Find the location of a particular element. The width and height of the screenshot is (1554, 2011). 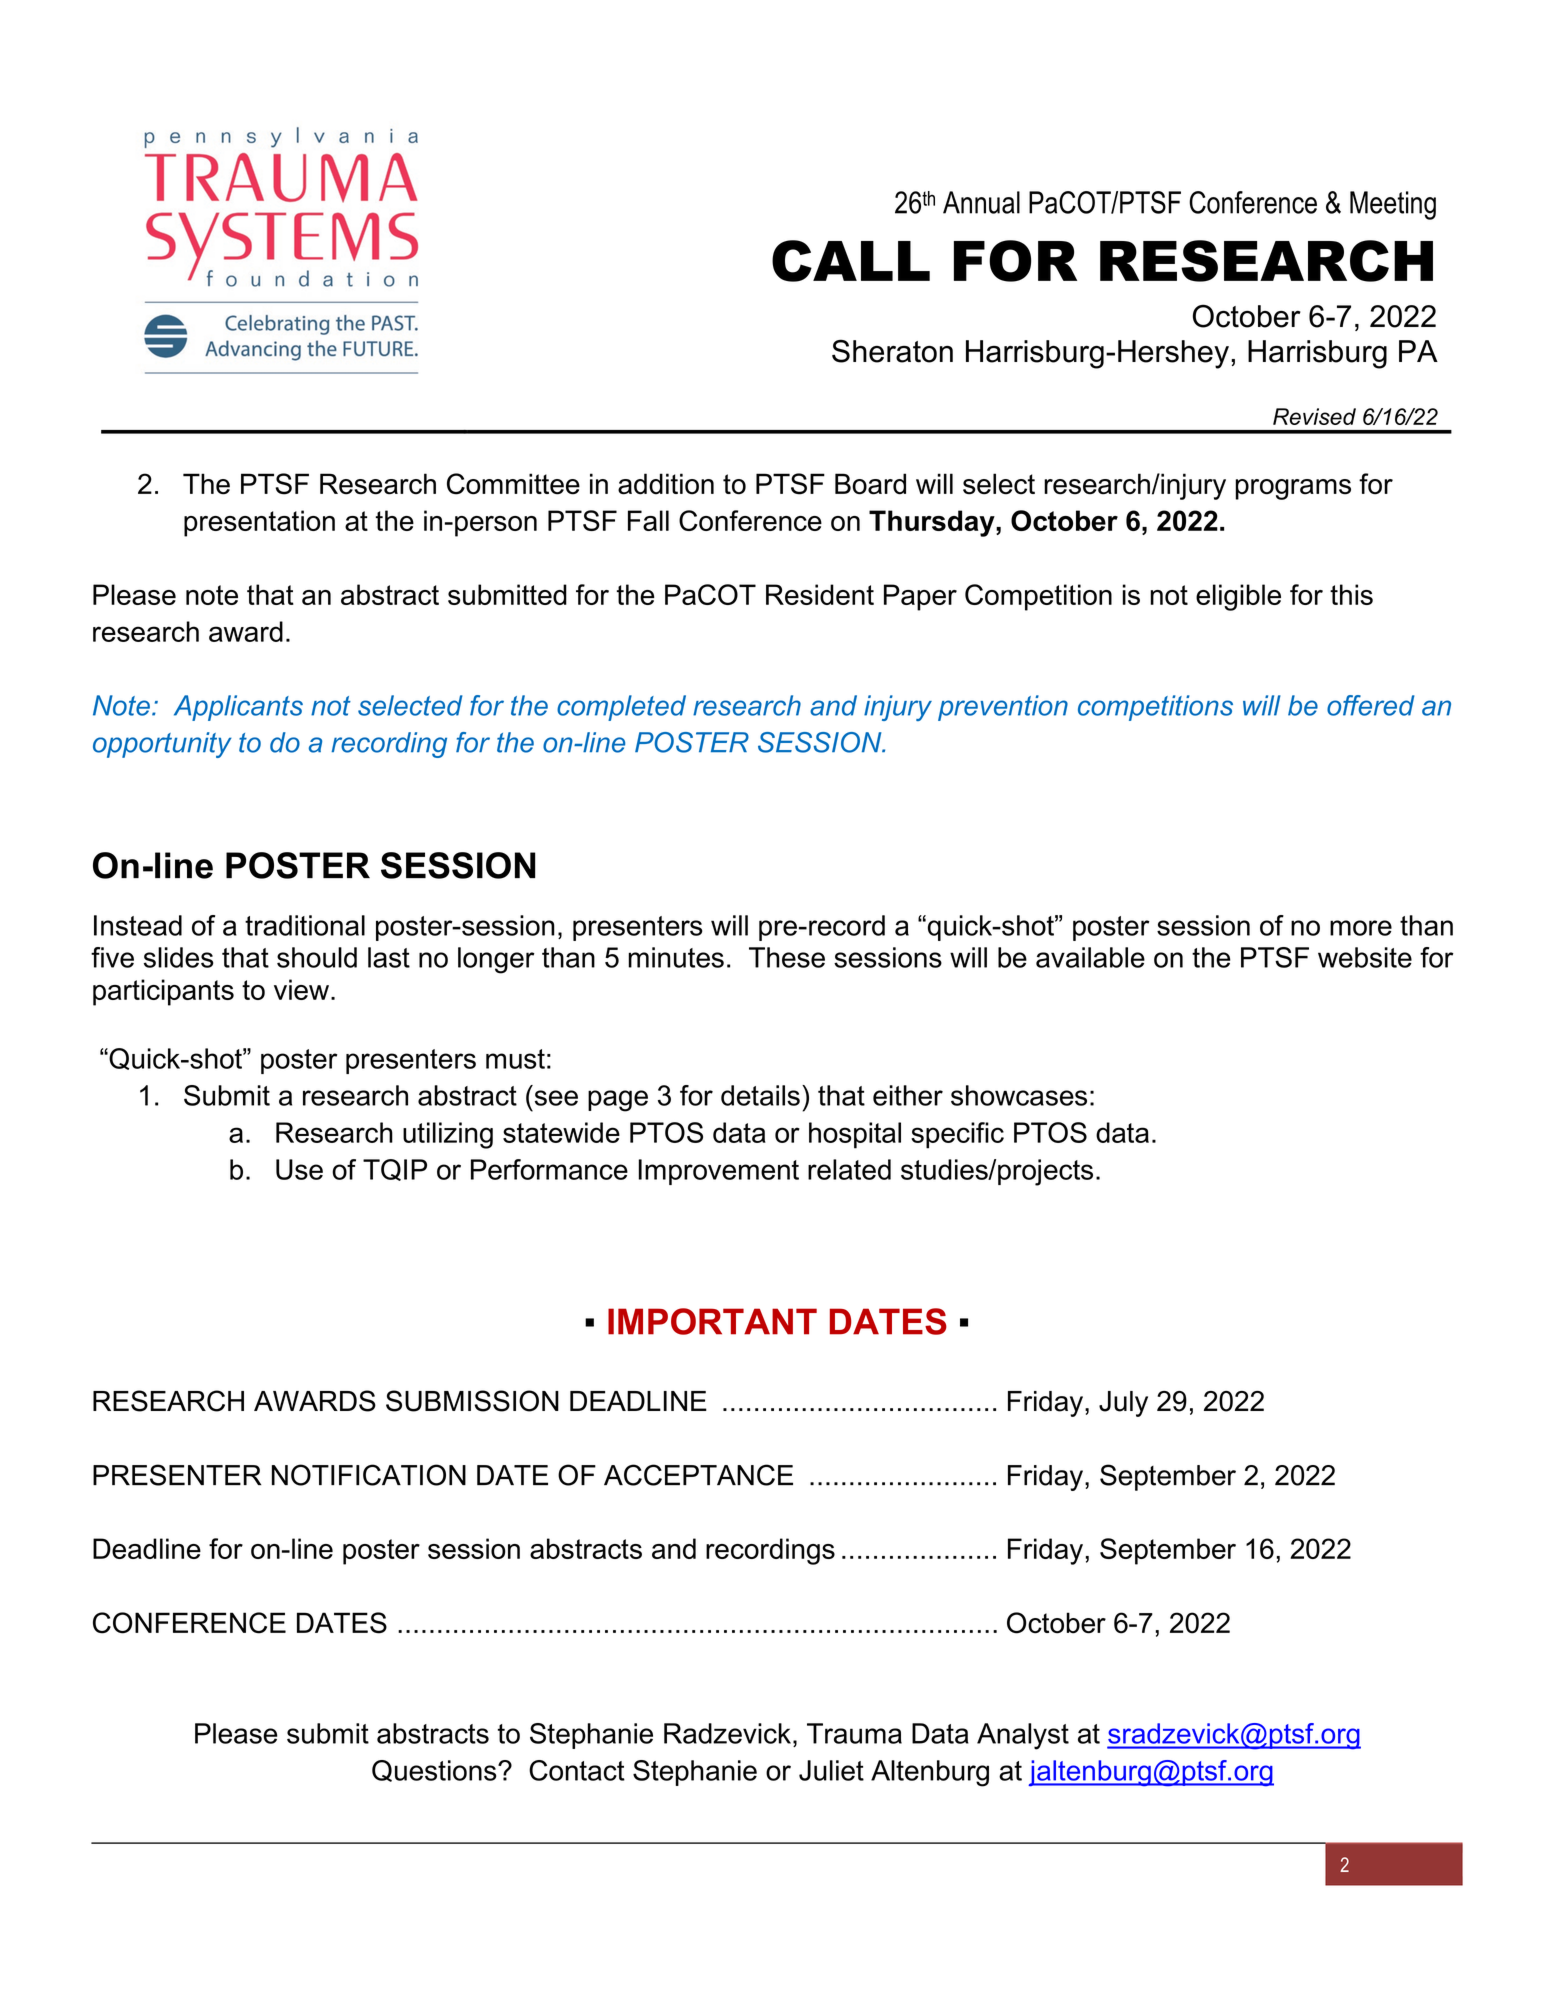

eligible is located at coordinates (1238, 597).
